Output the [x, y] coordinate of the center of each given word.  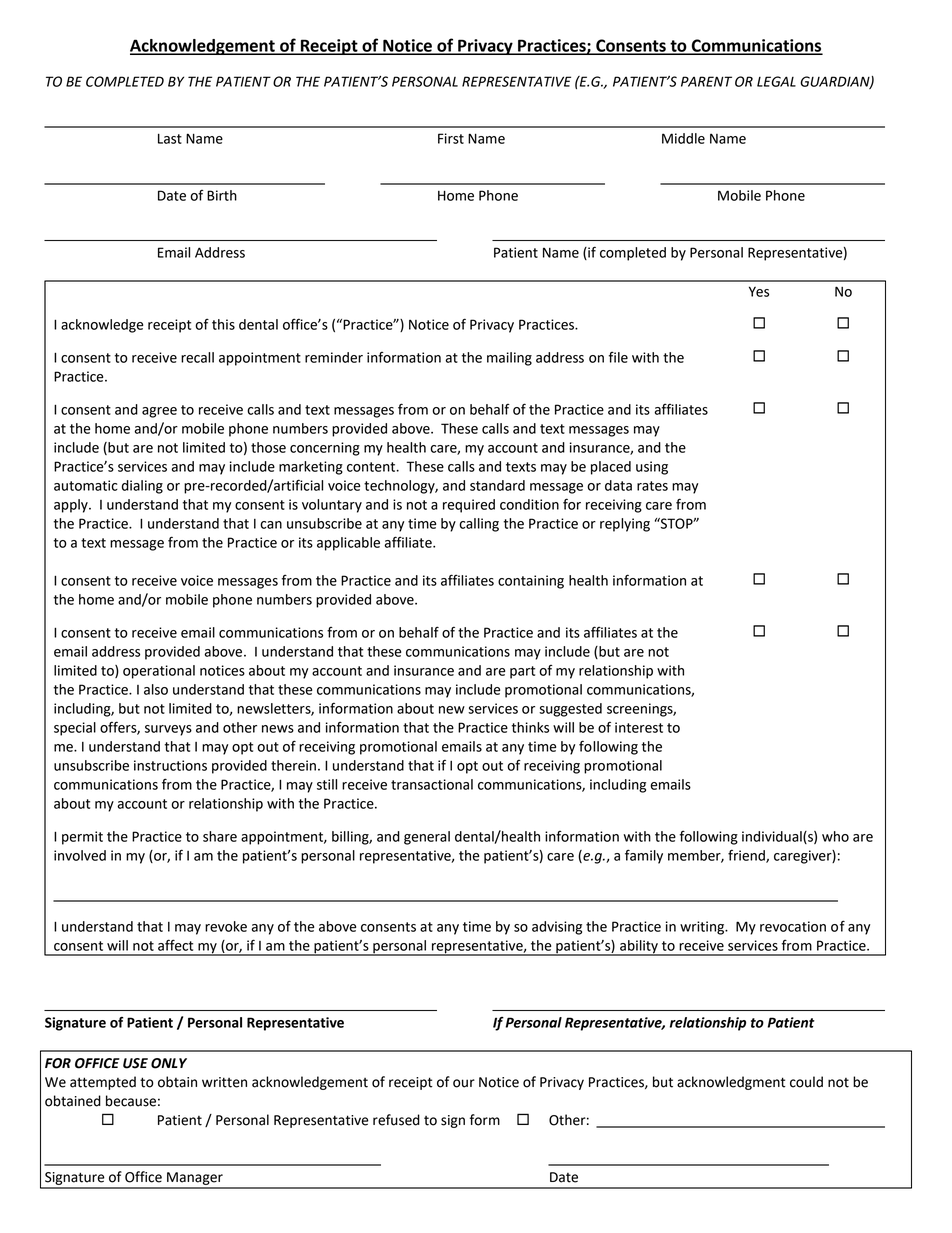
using [652, 468]
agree [159, 412]
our [464, 1083]
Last [170, 138]
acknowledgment [731, 1083]
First [451, 138]
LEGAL [776, 81]
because [131, 1101]
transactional [432, 784]
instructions [170, 765]
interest [639, 727]
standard [497, 485]
